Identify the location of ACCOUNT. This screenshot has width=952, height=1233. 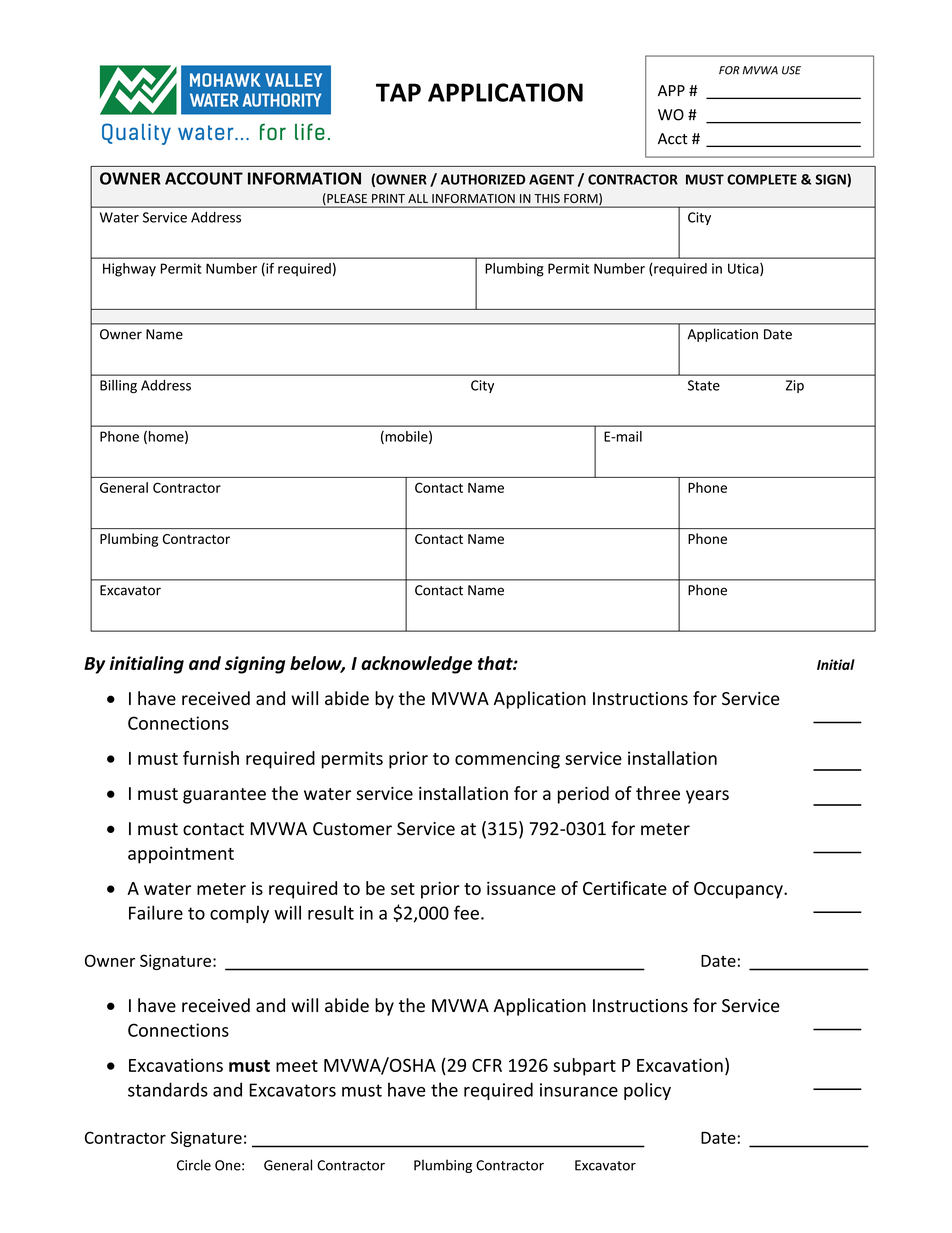
(204, 178).
